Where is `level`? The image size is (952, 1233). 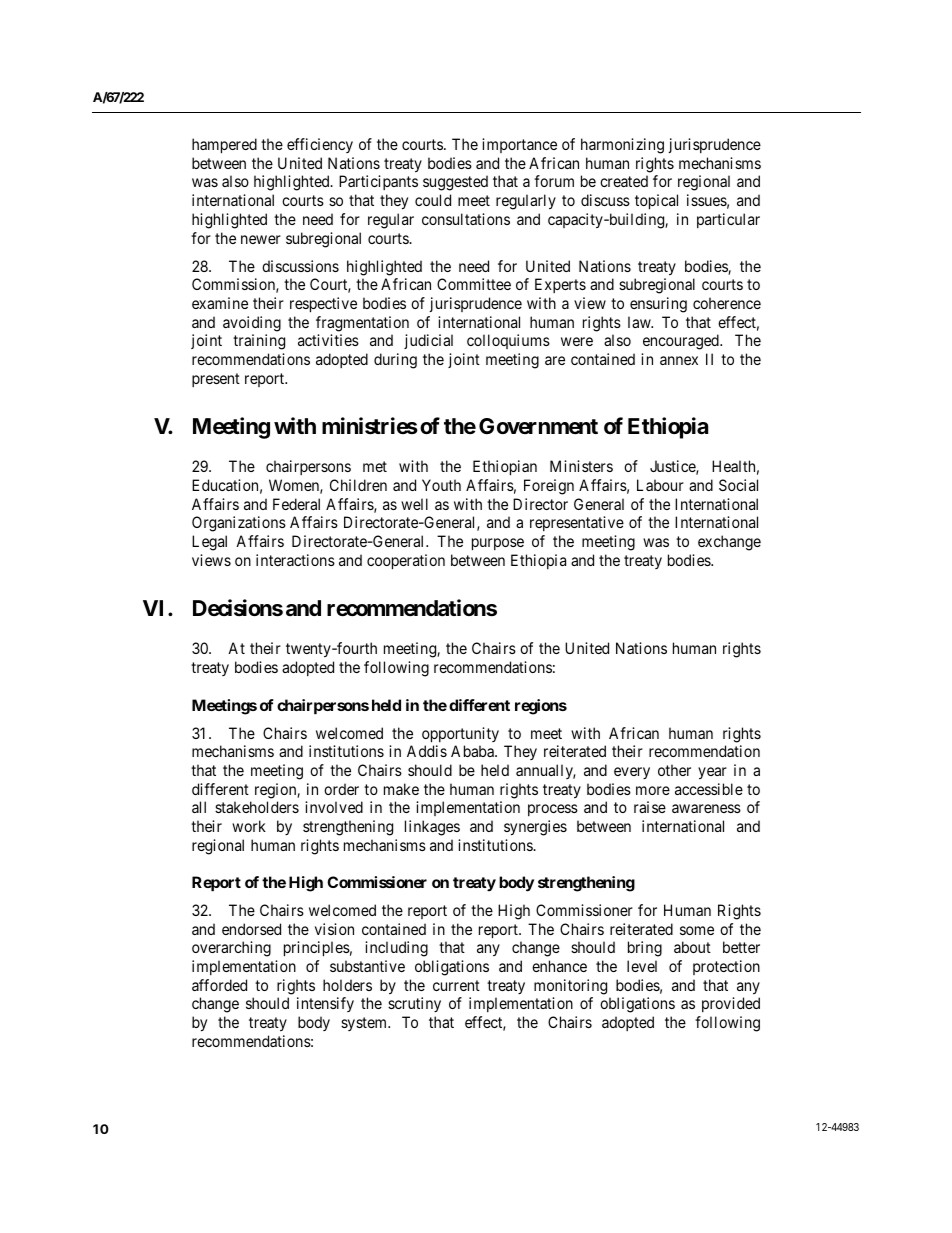 level is located at coordinates (642, 966).
